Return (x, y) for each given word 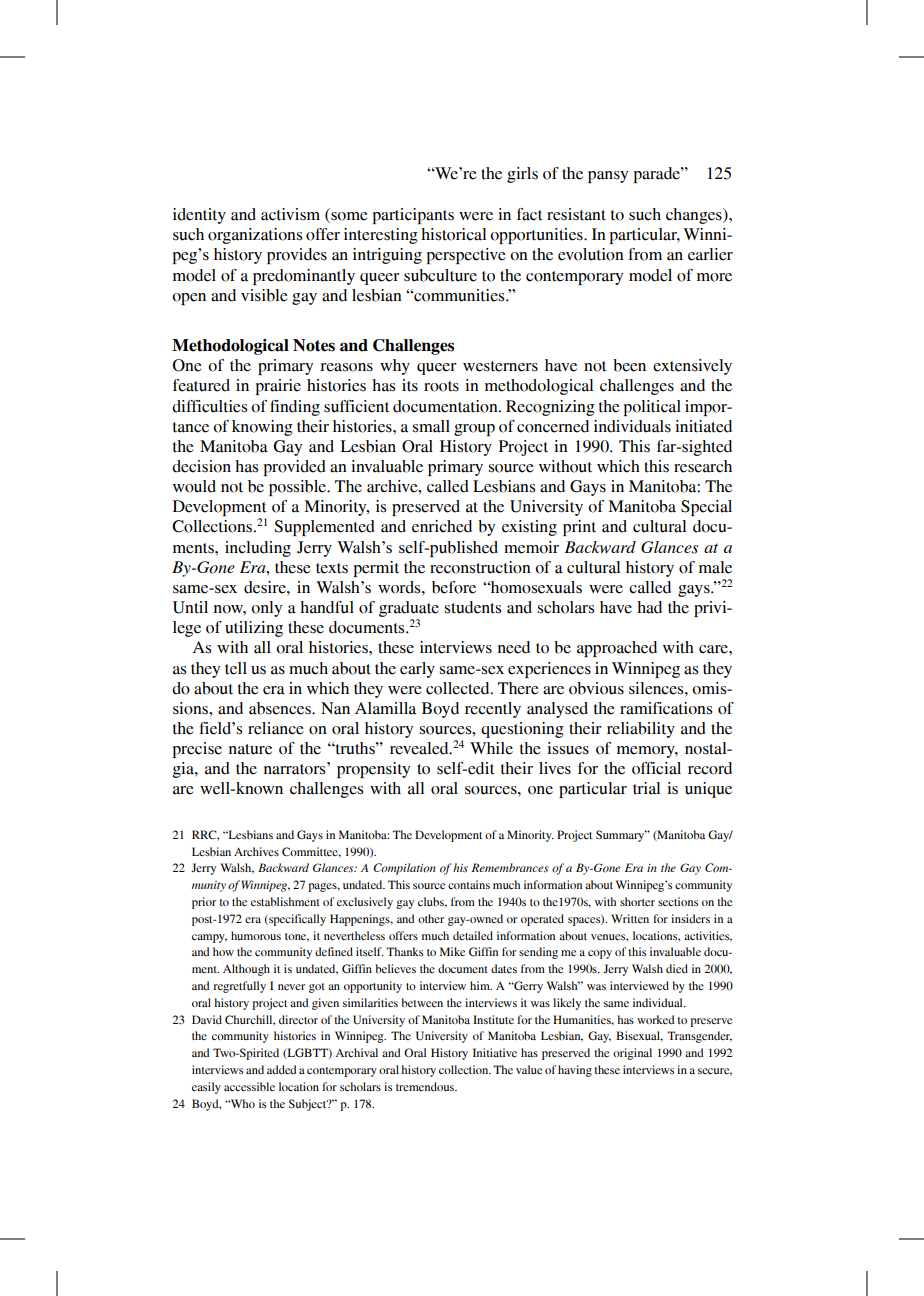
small (431, 426)
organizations (255, 236)
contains (469, 884)
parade (658, 175)
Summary (621, 836)
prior (204, 903)
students (472, 607)
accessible (249, 1087)
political (652, 408)
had (649, 607)
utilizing (254, 629)
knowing (262, 428)
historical (453, 234)
